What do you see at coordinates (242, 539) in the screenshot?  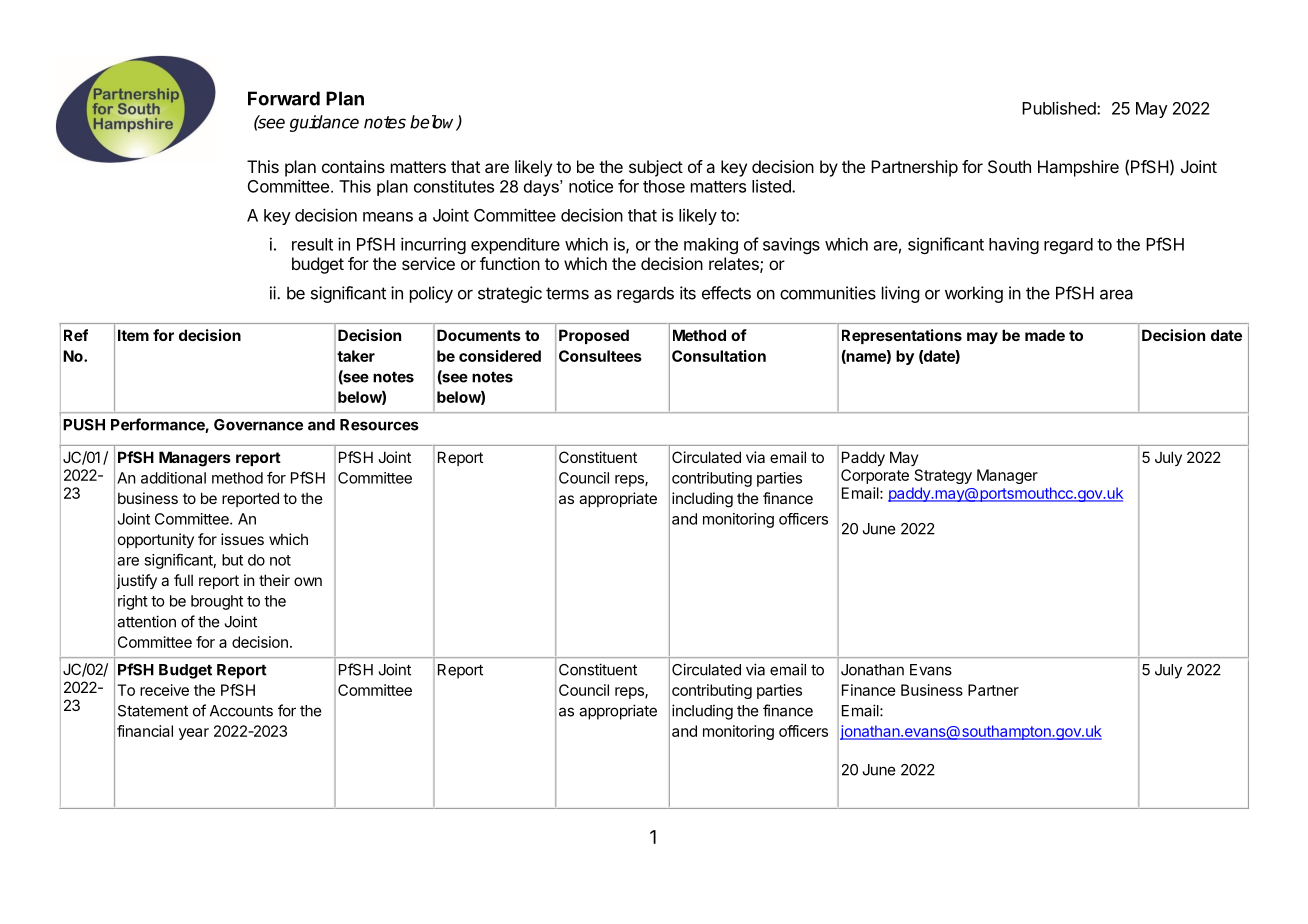 I see `issues` at bounding box center [242, 539].
